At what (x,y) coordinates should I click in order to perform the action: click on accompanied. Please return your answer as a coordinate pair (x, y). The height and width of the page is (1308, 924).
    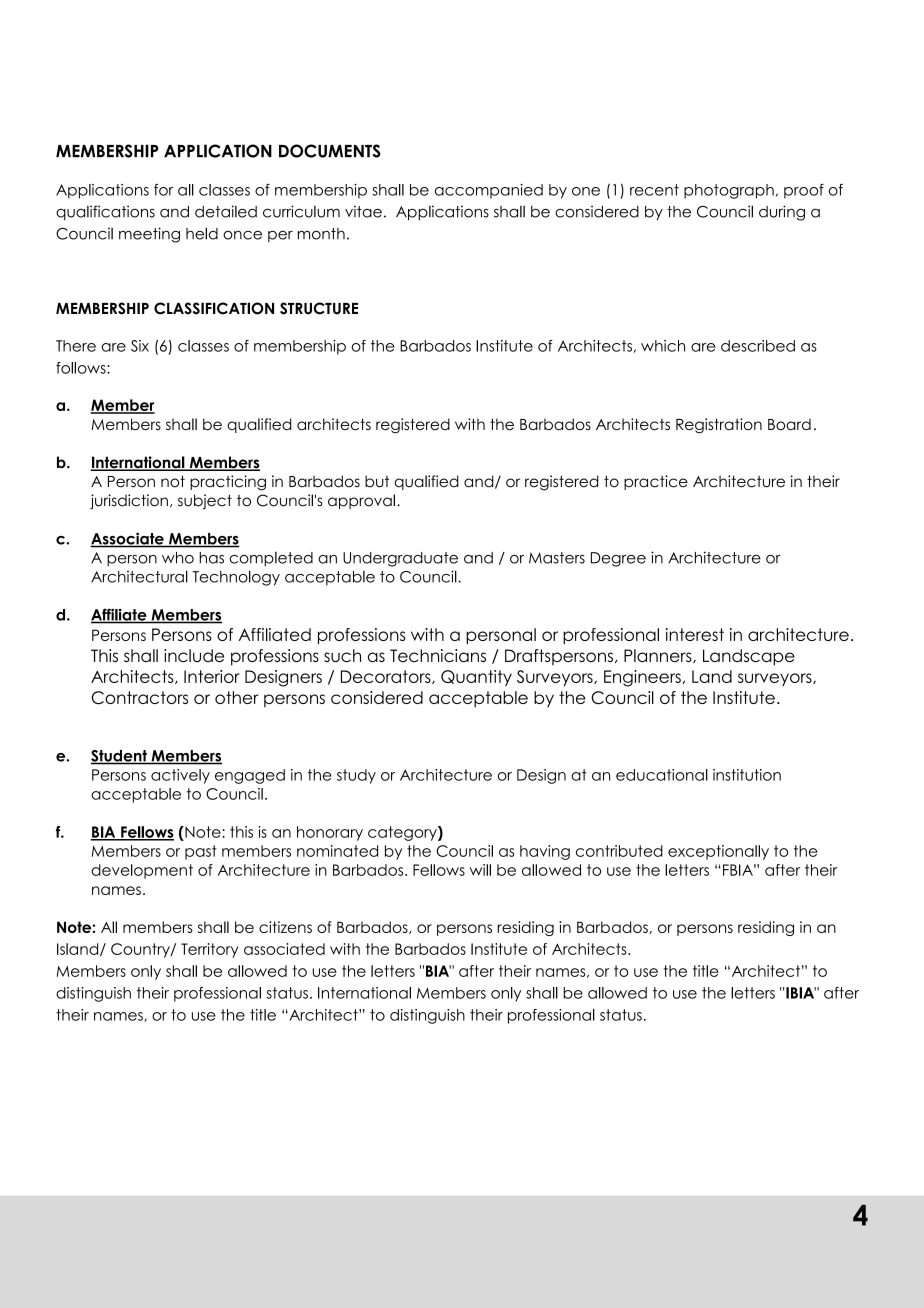
    Looking at the image, I should click on (489, 191).
